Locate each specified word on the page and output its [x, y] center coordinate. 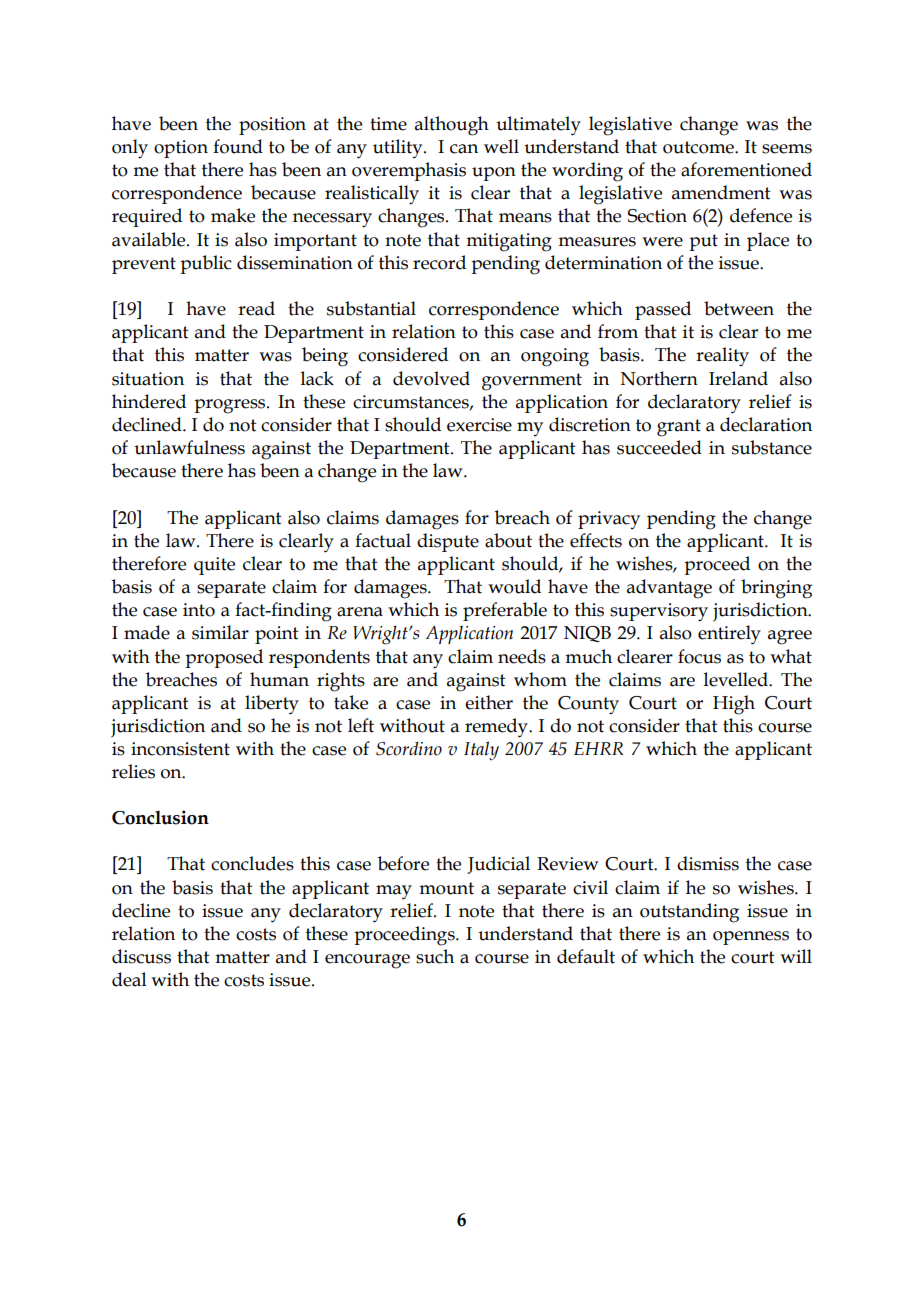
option [181, 149]
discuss [141, 956]
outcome [699, 147]
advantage [669, 589]
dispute [448, 542]
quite [214, 566]
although [452, 126]
